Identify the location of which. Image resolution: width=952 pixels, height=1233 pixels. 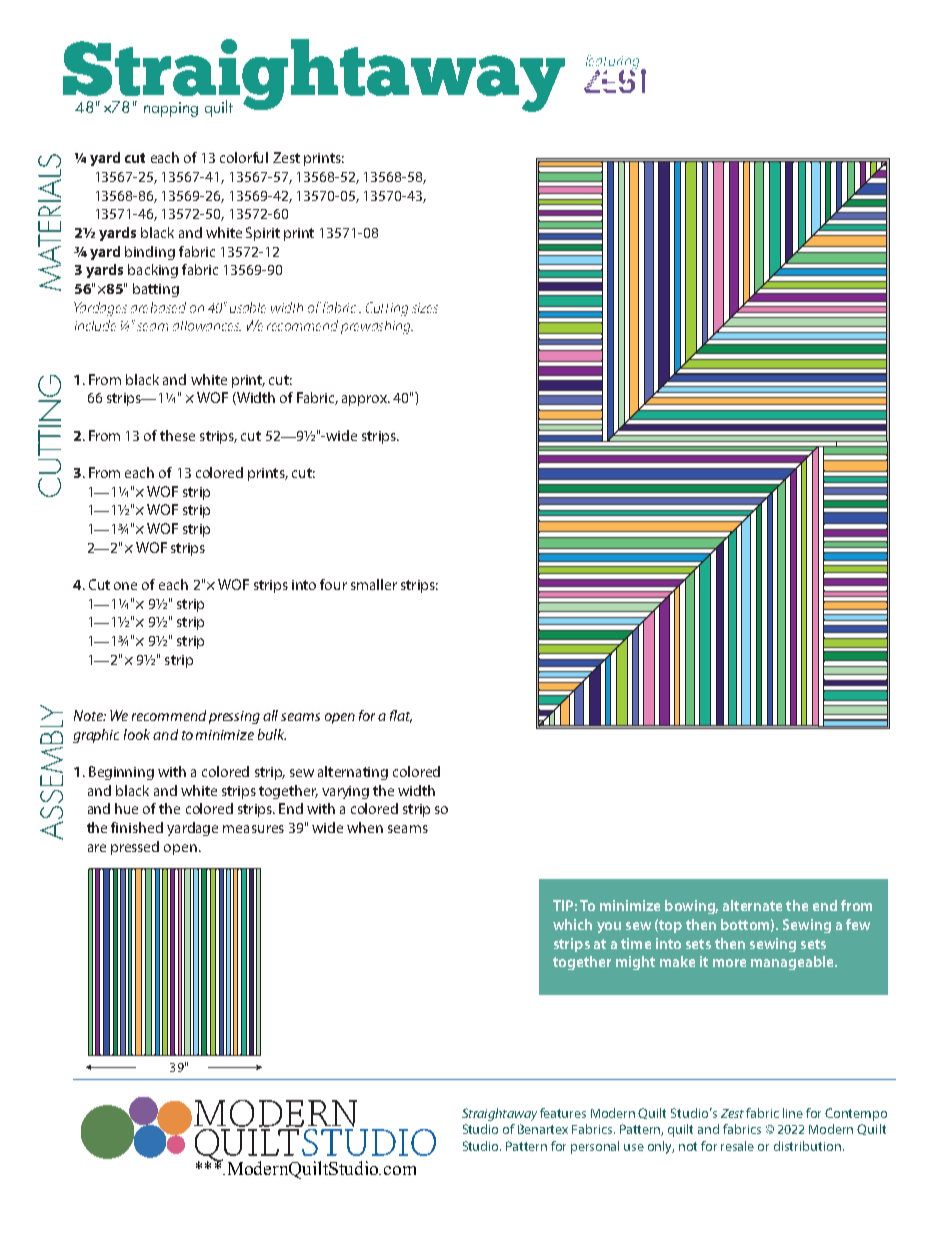
(572, 924).
